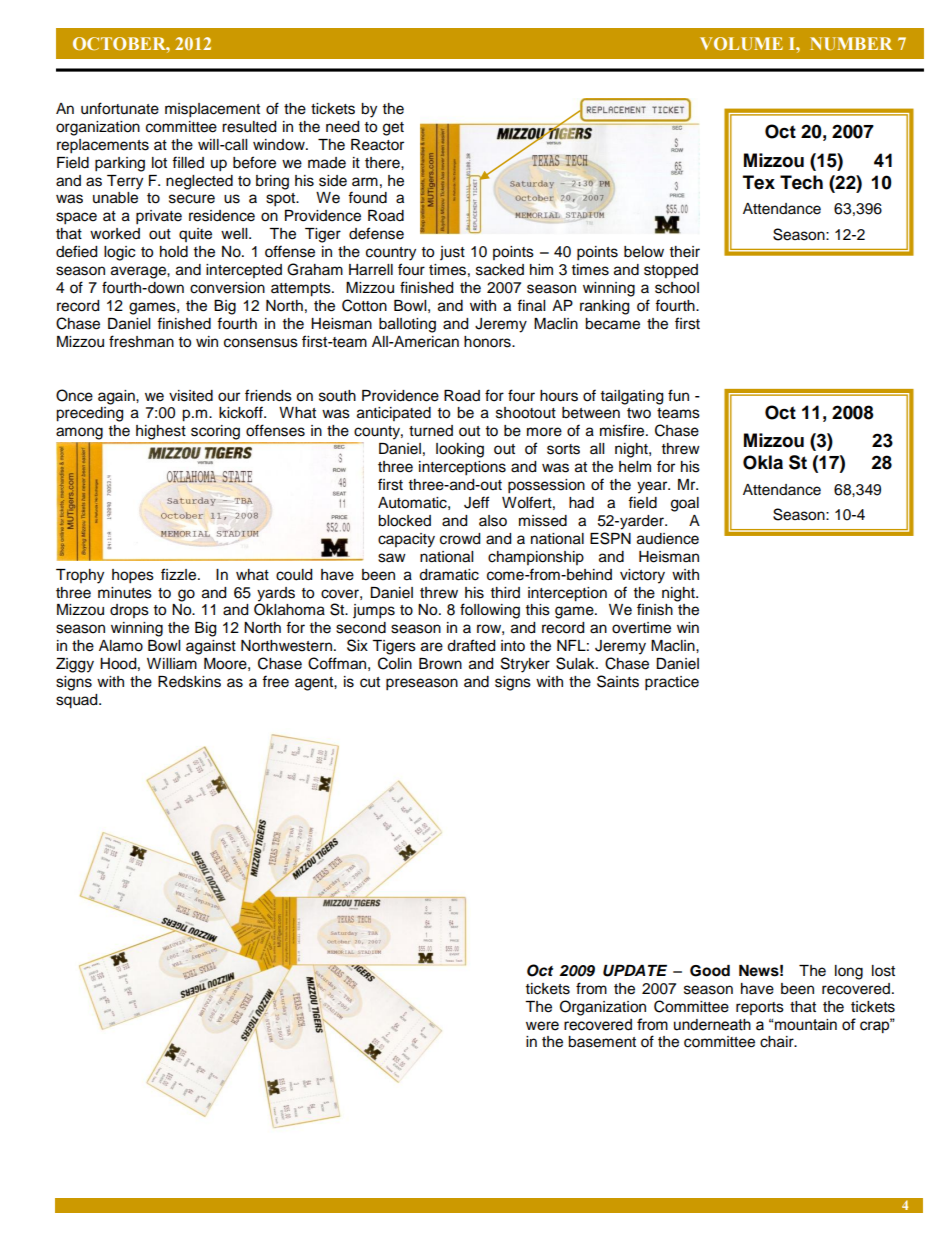  I want to click on fun, so click(678, 395).
